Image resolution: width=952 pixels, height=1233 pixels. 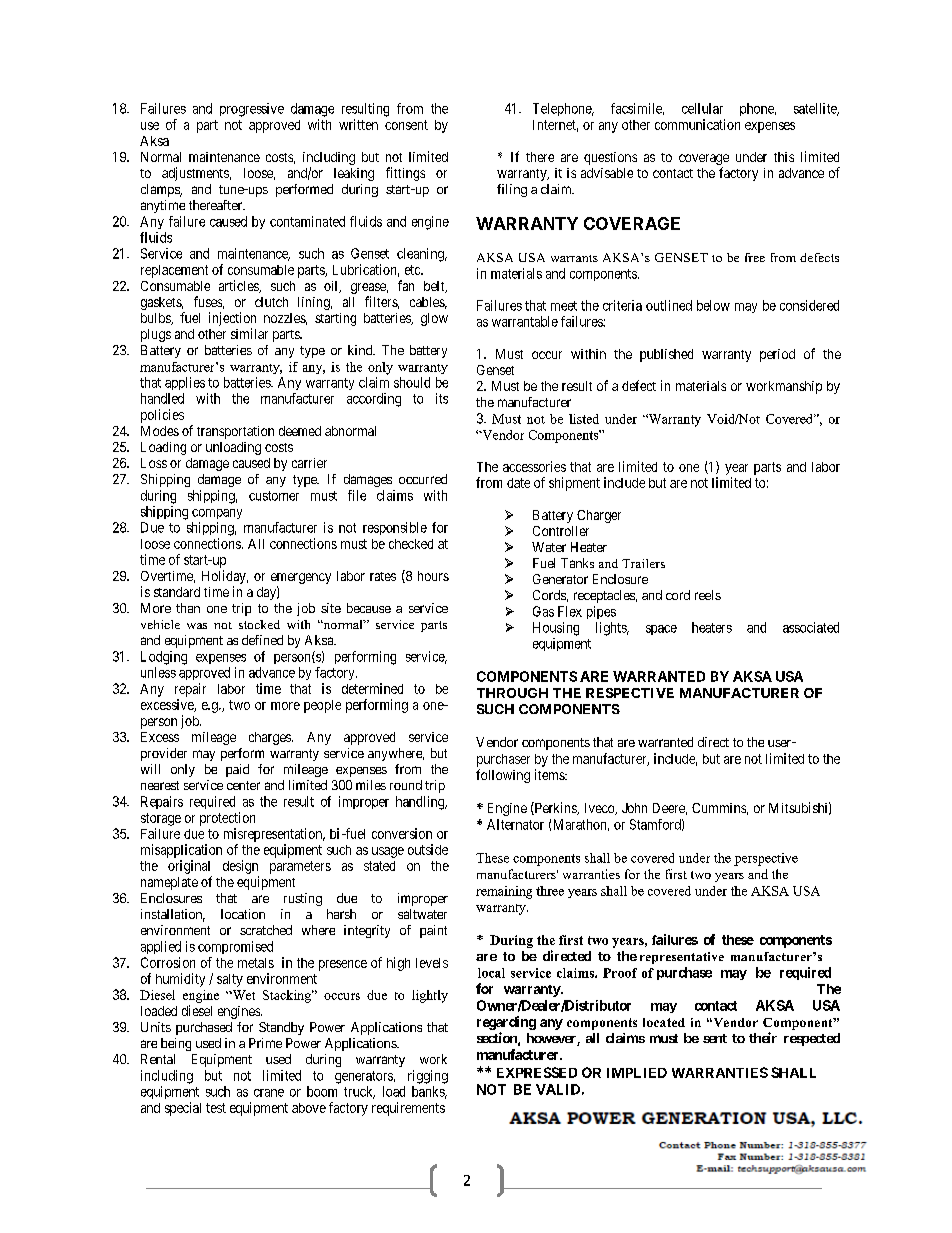 I want to click on progressive, so click(x=252, y=110).
